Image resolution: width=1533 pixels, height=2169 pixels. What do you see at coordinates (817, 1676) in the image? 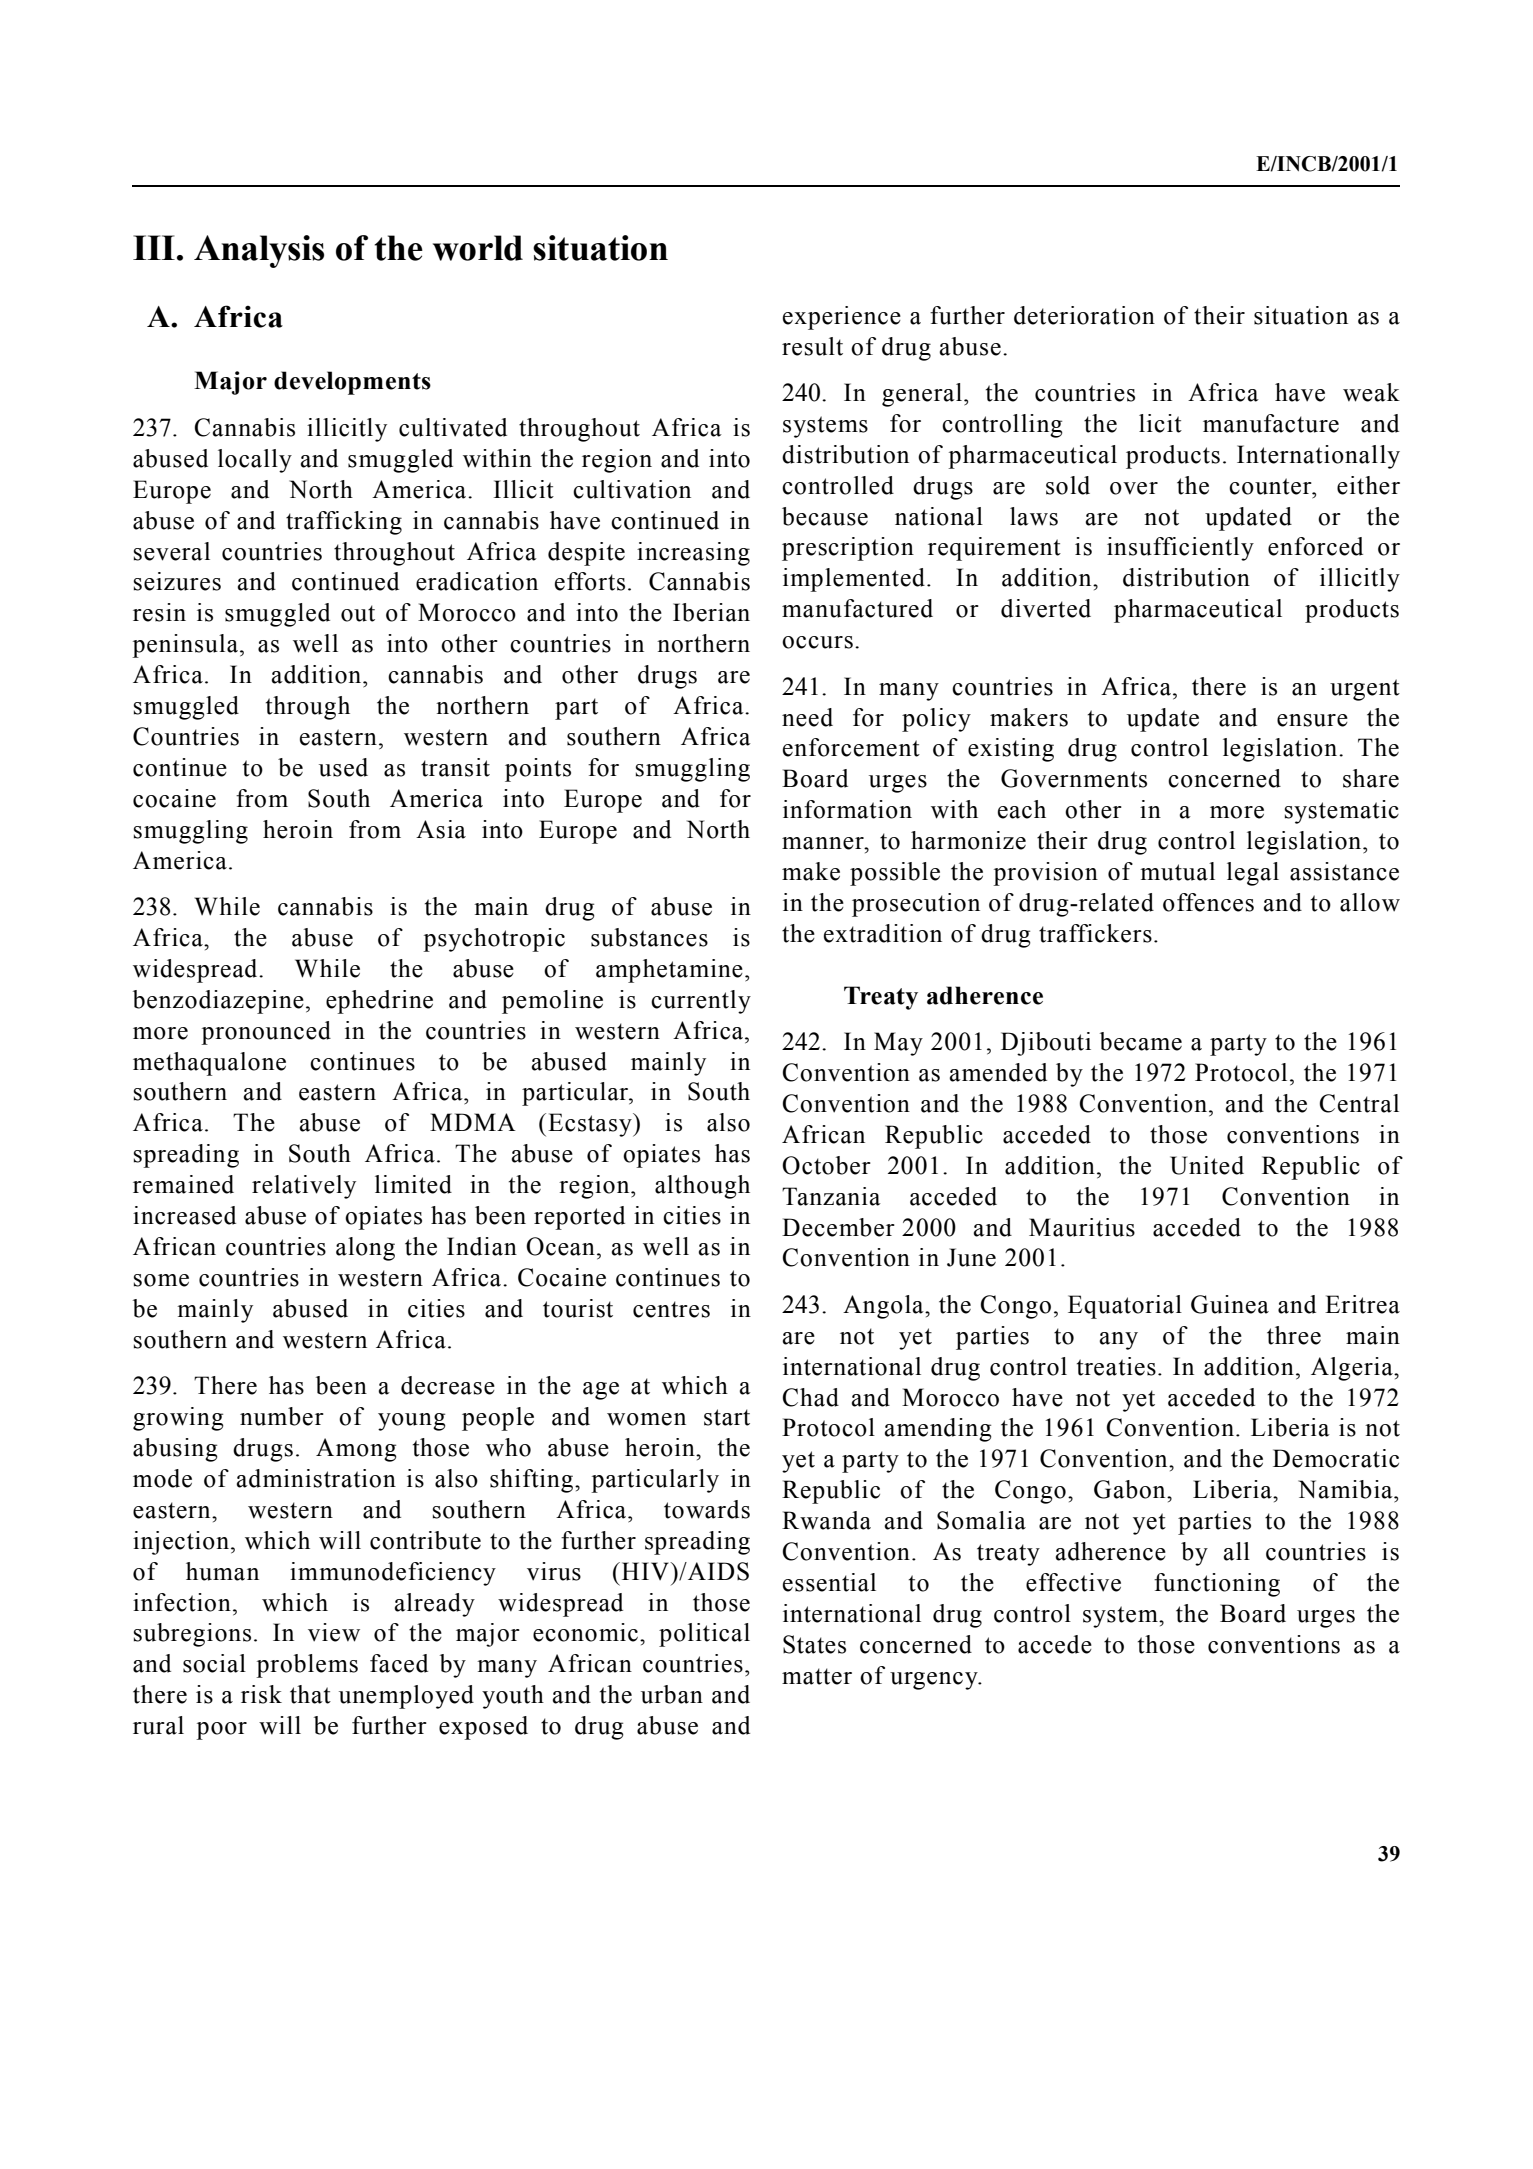
I see `matter` at bounding box center [817, 1676].
